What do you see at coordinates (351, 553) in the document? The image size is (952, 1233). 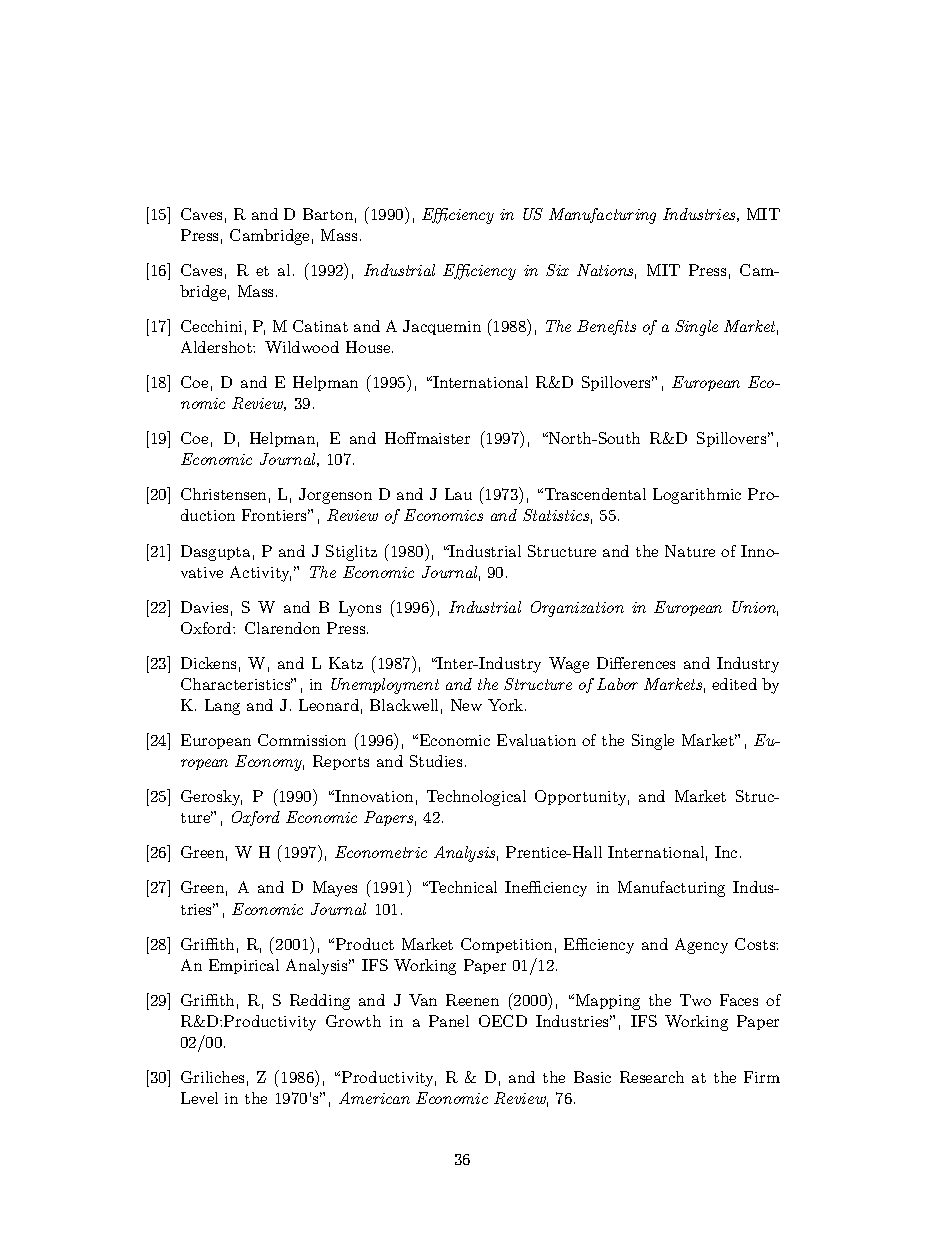 I see `Stiglitz` at bounding box center [351, 553].
